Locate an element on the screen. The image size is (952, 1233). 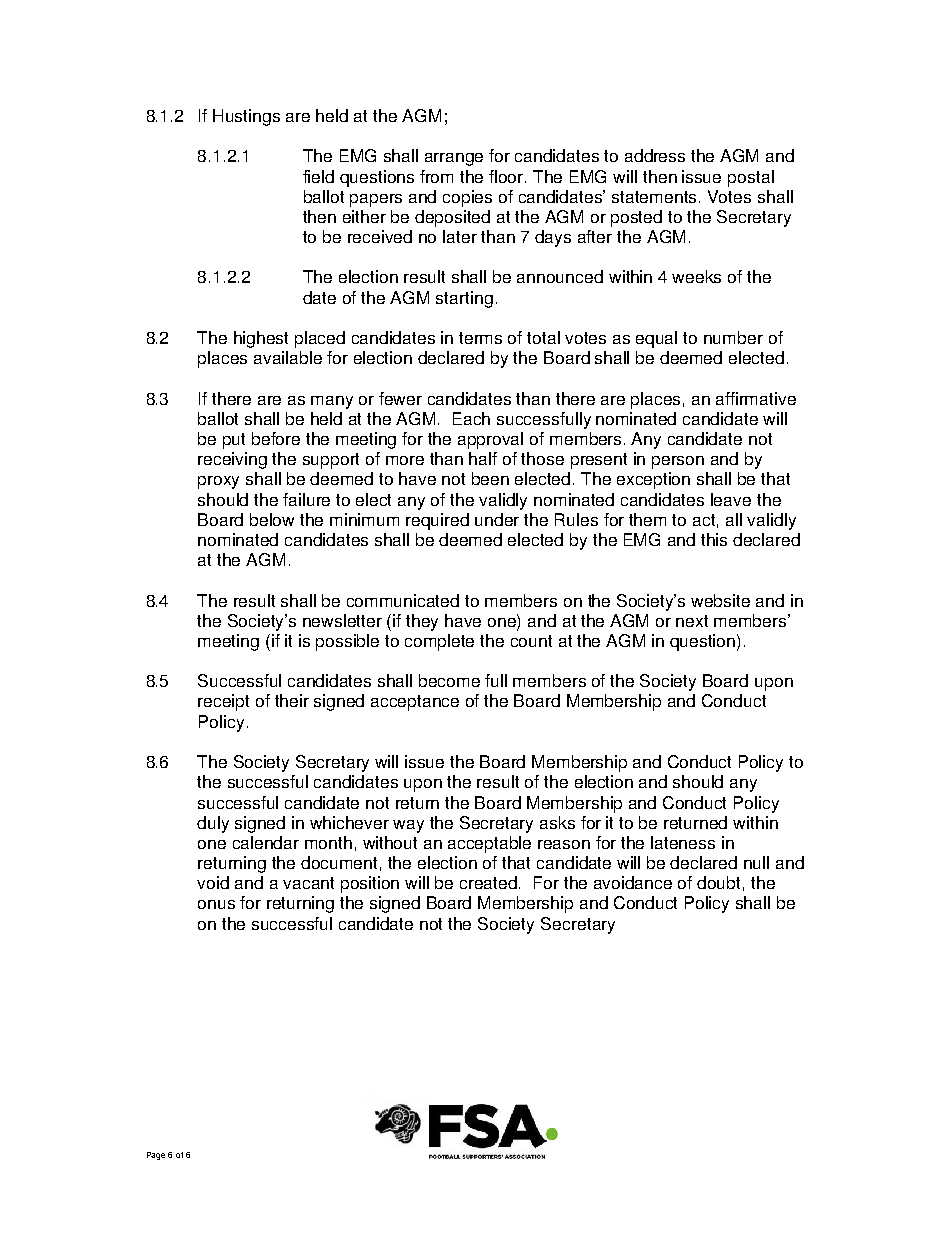
receipt is located at coordinates (223, 702).
